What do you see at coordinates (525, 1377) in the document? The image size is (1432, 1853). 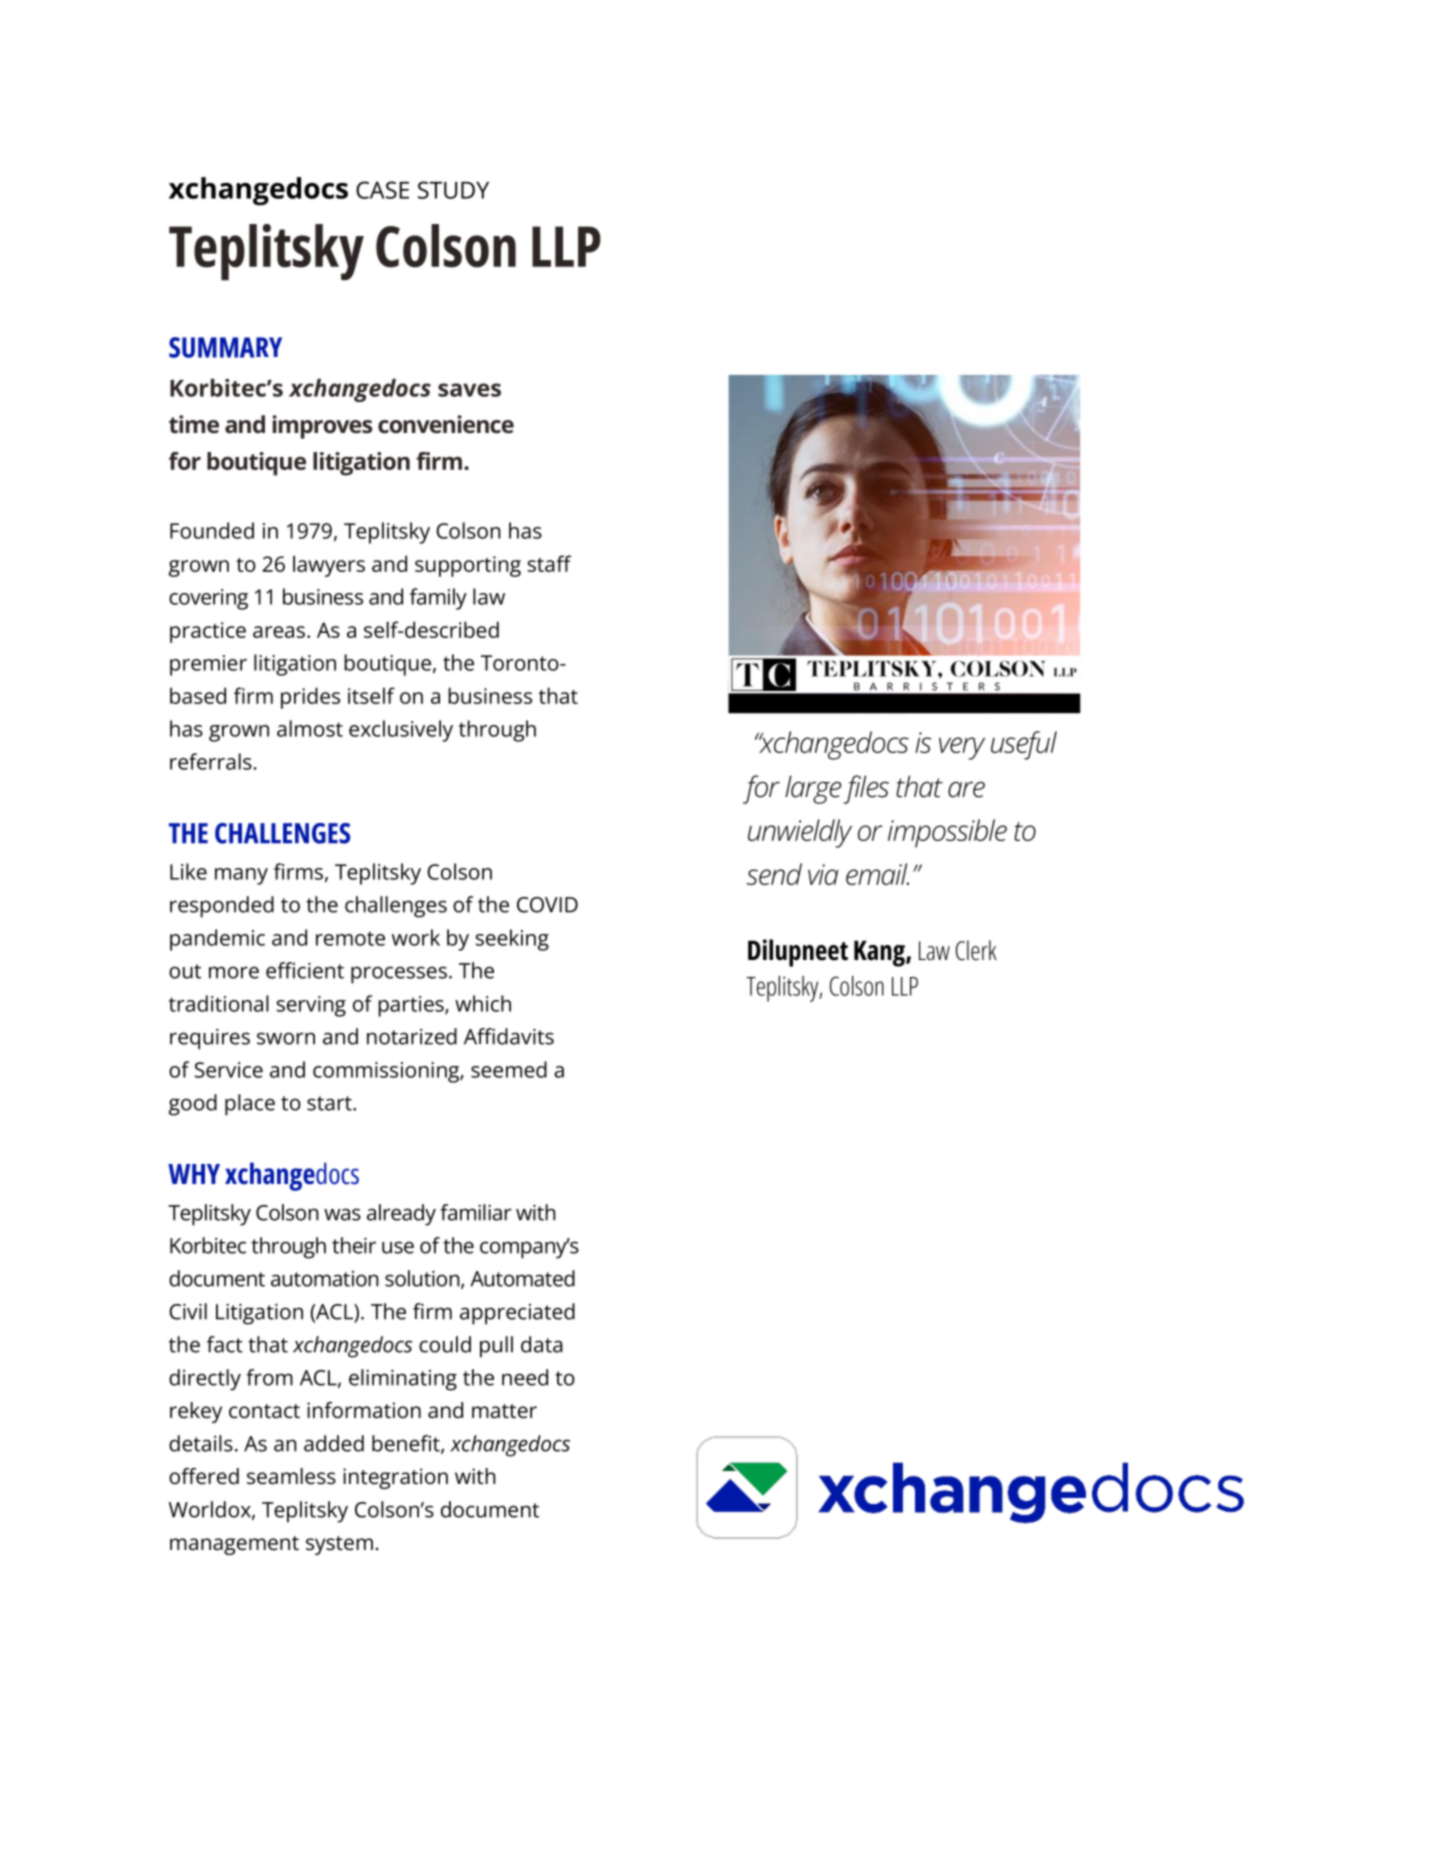 I see `need` at bounding box center [525, 1377].
